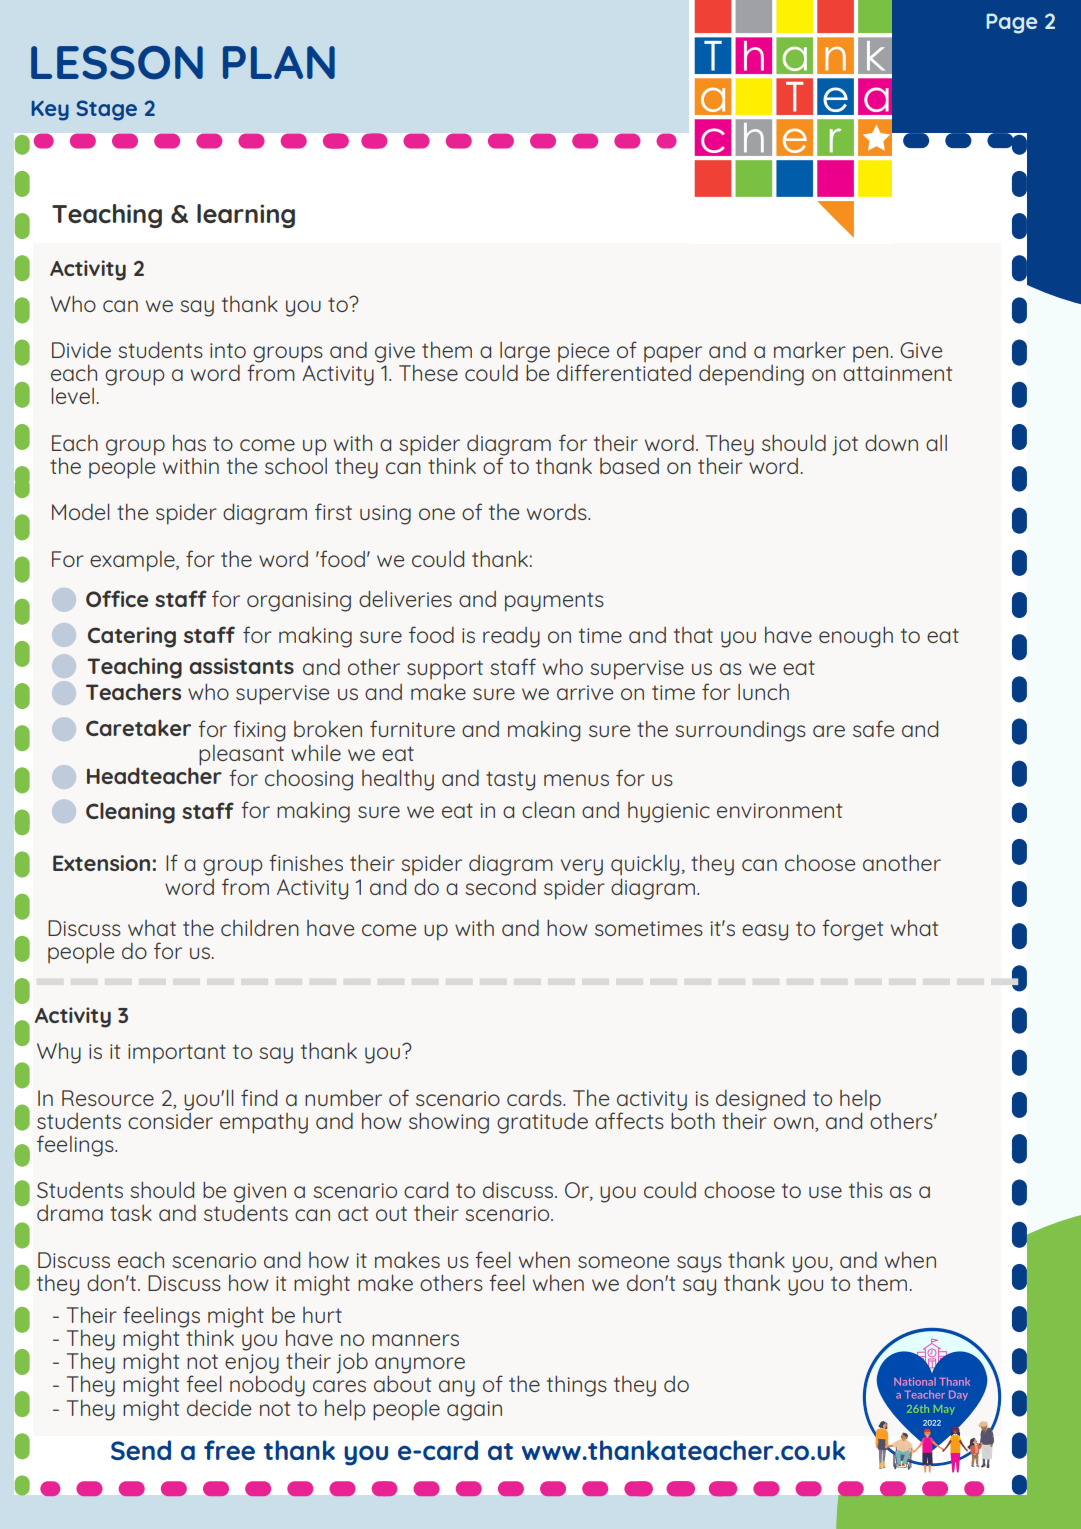  What do you see at coordinates (133, 561) in the screenshot?
I see `example` at bounding box center [133, 561].
